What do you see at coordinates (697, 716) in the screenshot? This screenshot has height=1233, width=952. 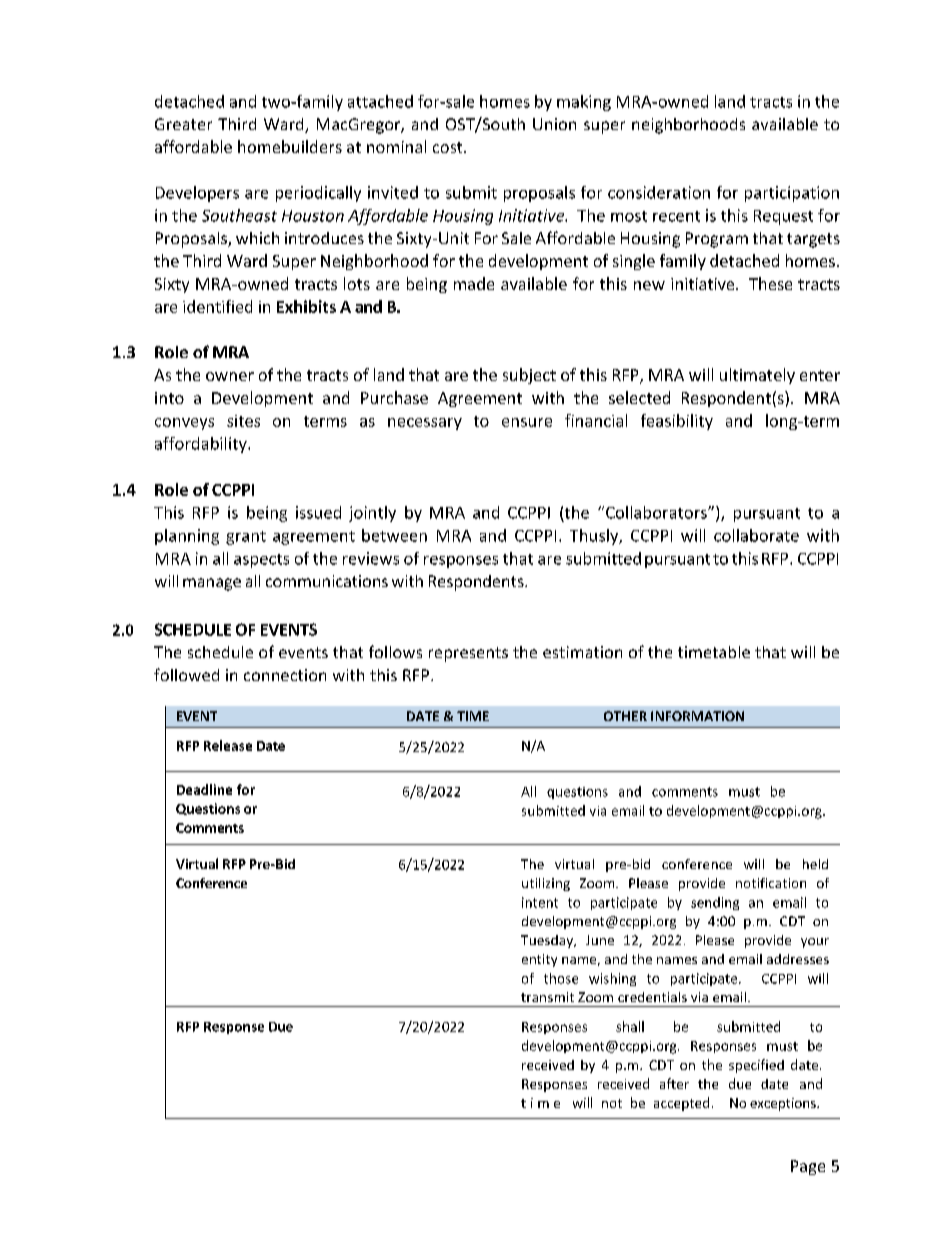 I see `INFORMATION` at bounding box center [697, 716].
